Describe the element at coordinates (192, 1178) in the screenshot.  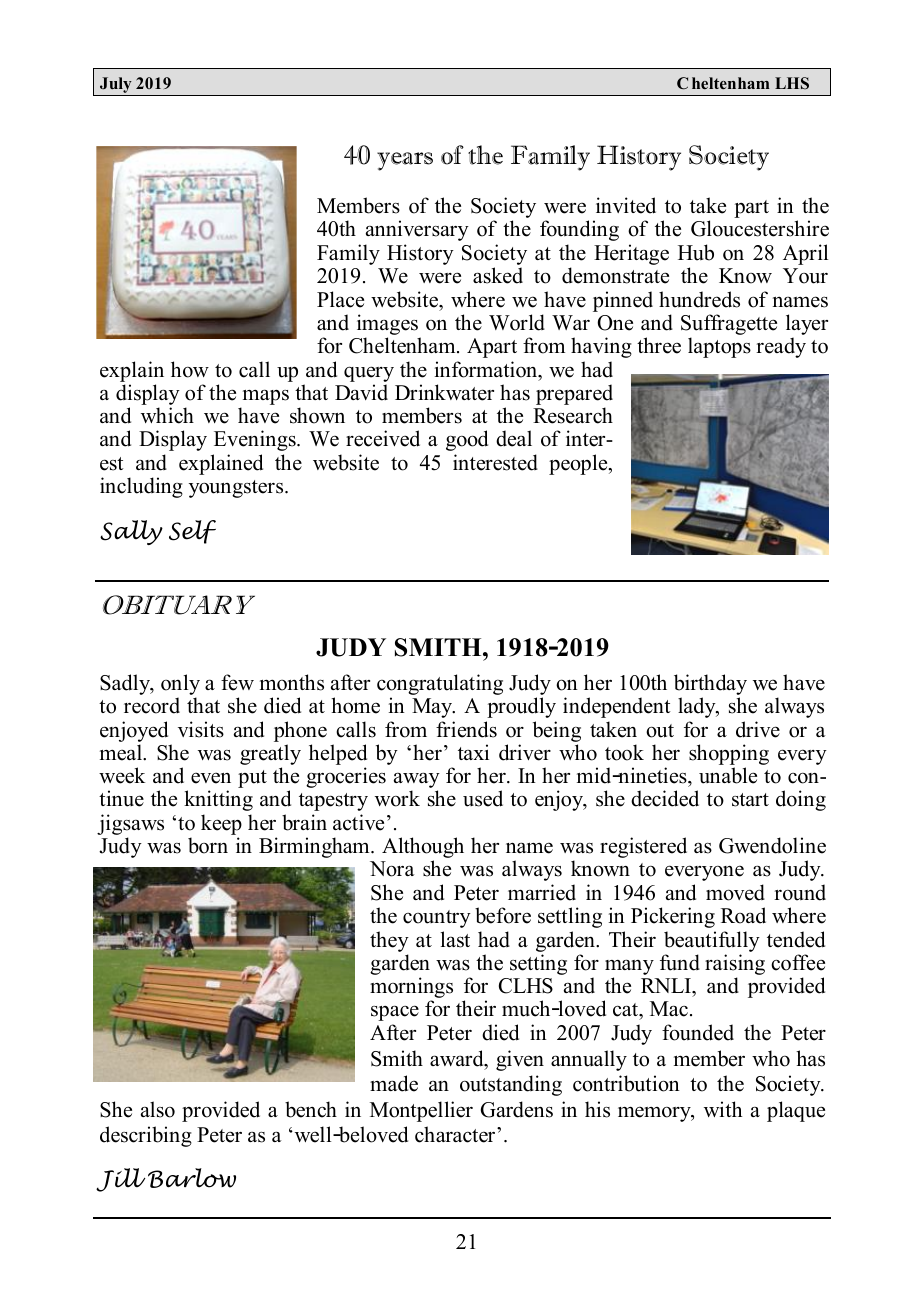
I see `Barlow` at that location.
